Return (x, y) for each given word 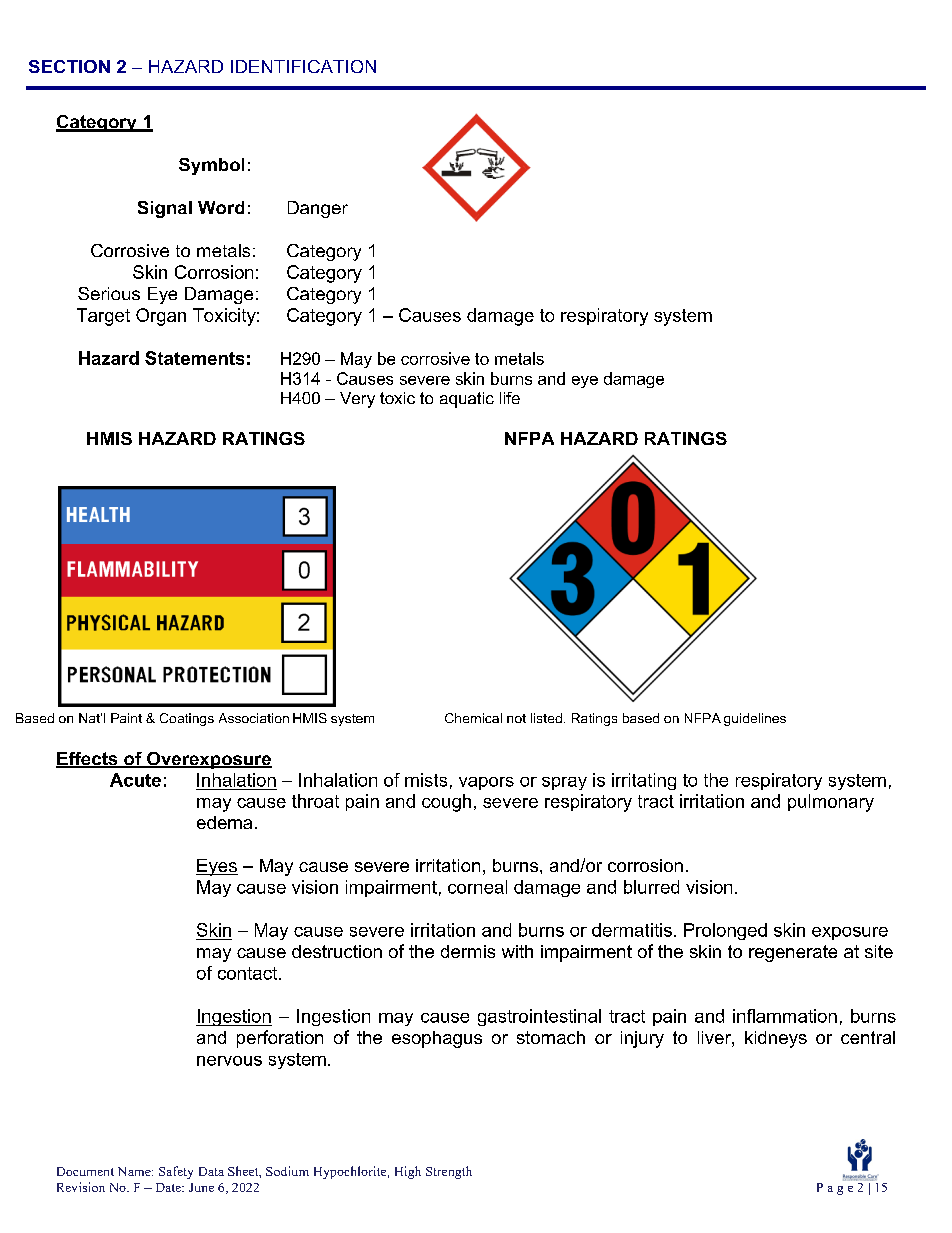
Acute (135, 780)
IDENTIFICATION (303, 66)
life (510, 398)
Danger (318, 209)
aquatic (467, 400)
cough (446, 803)
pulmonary (831, 803)
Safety (176, 1172)
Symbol (211, 166)
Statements (194, 358)
